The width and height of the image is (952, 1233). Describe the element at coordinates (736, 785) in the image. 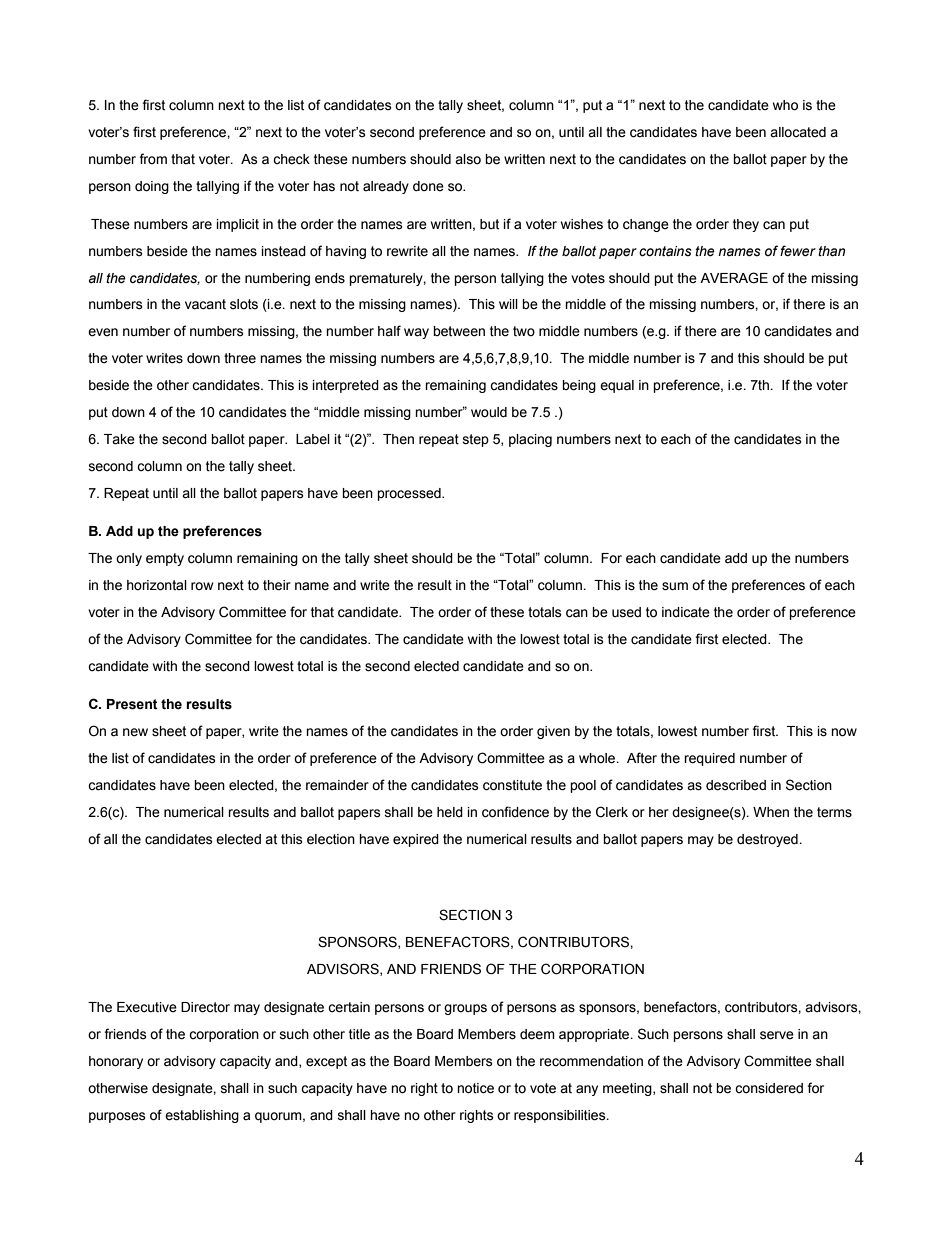

I see `described` at that location.
